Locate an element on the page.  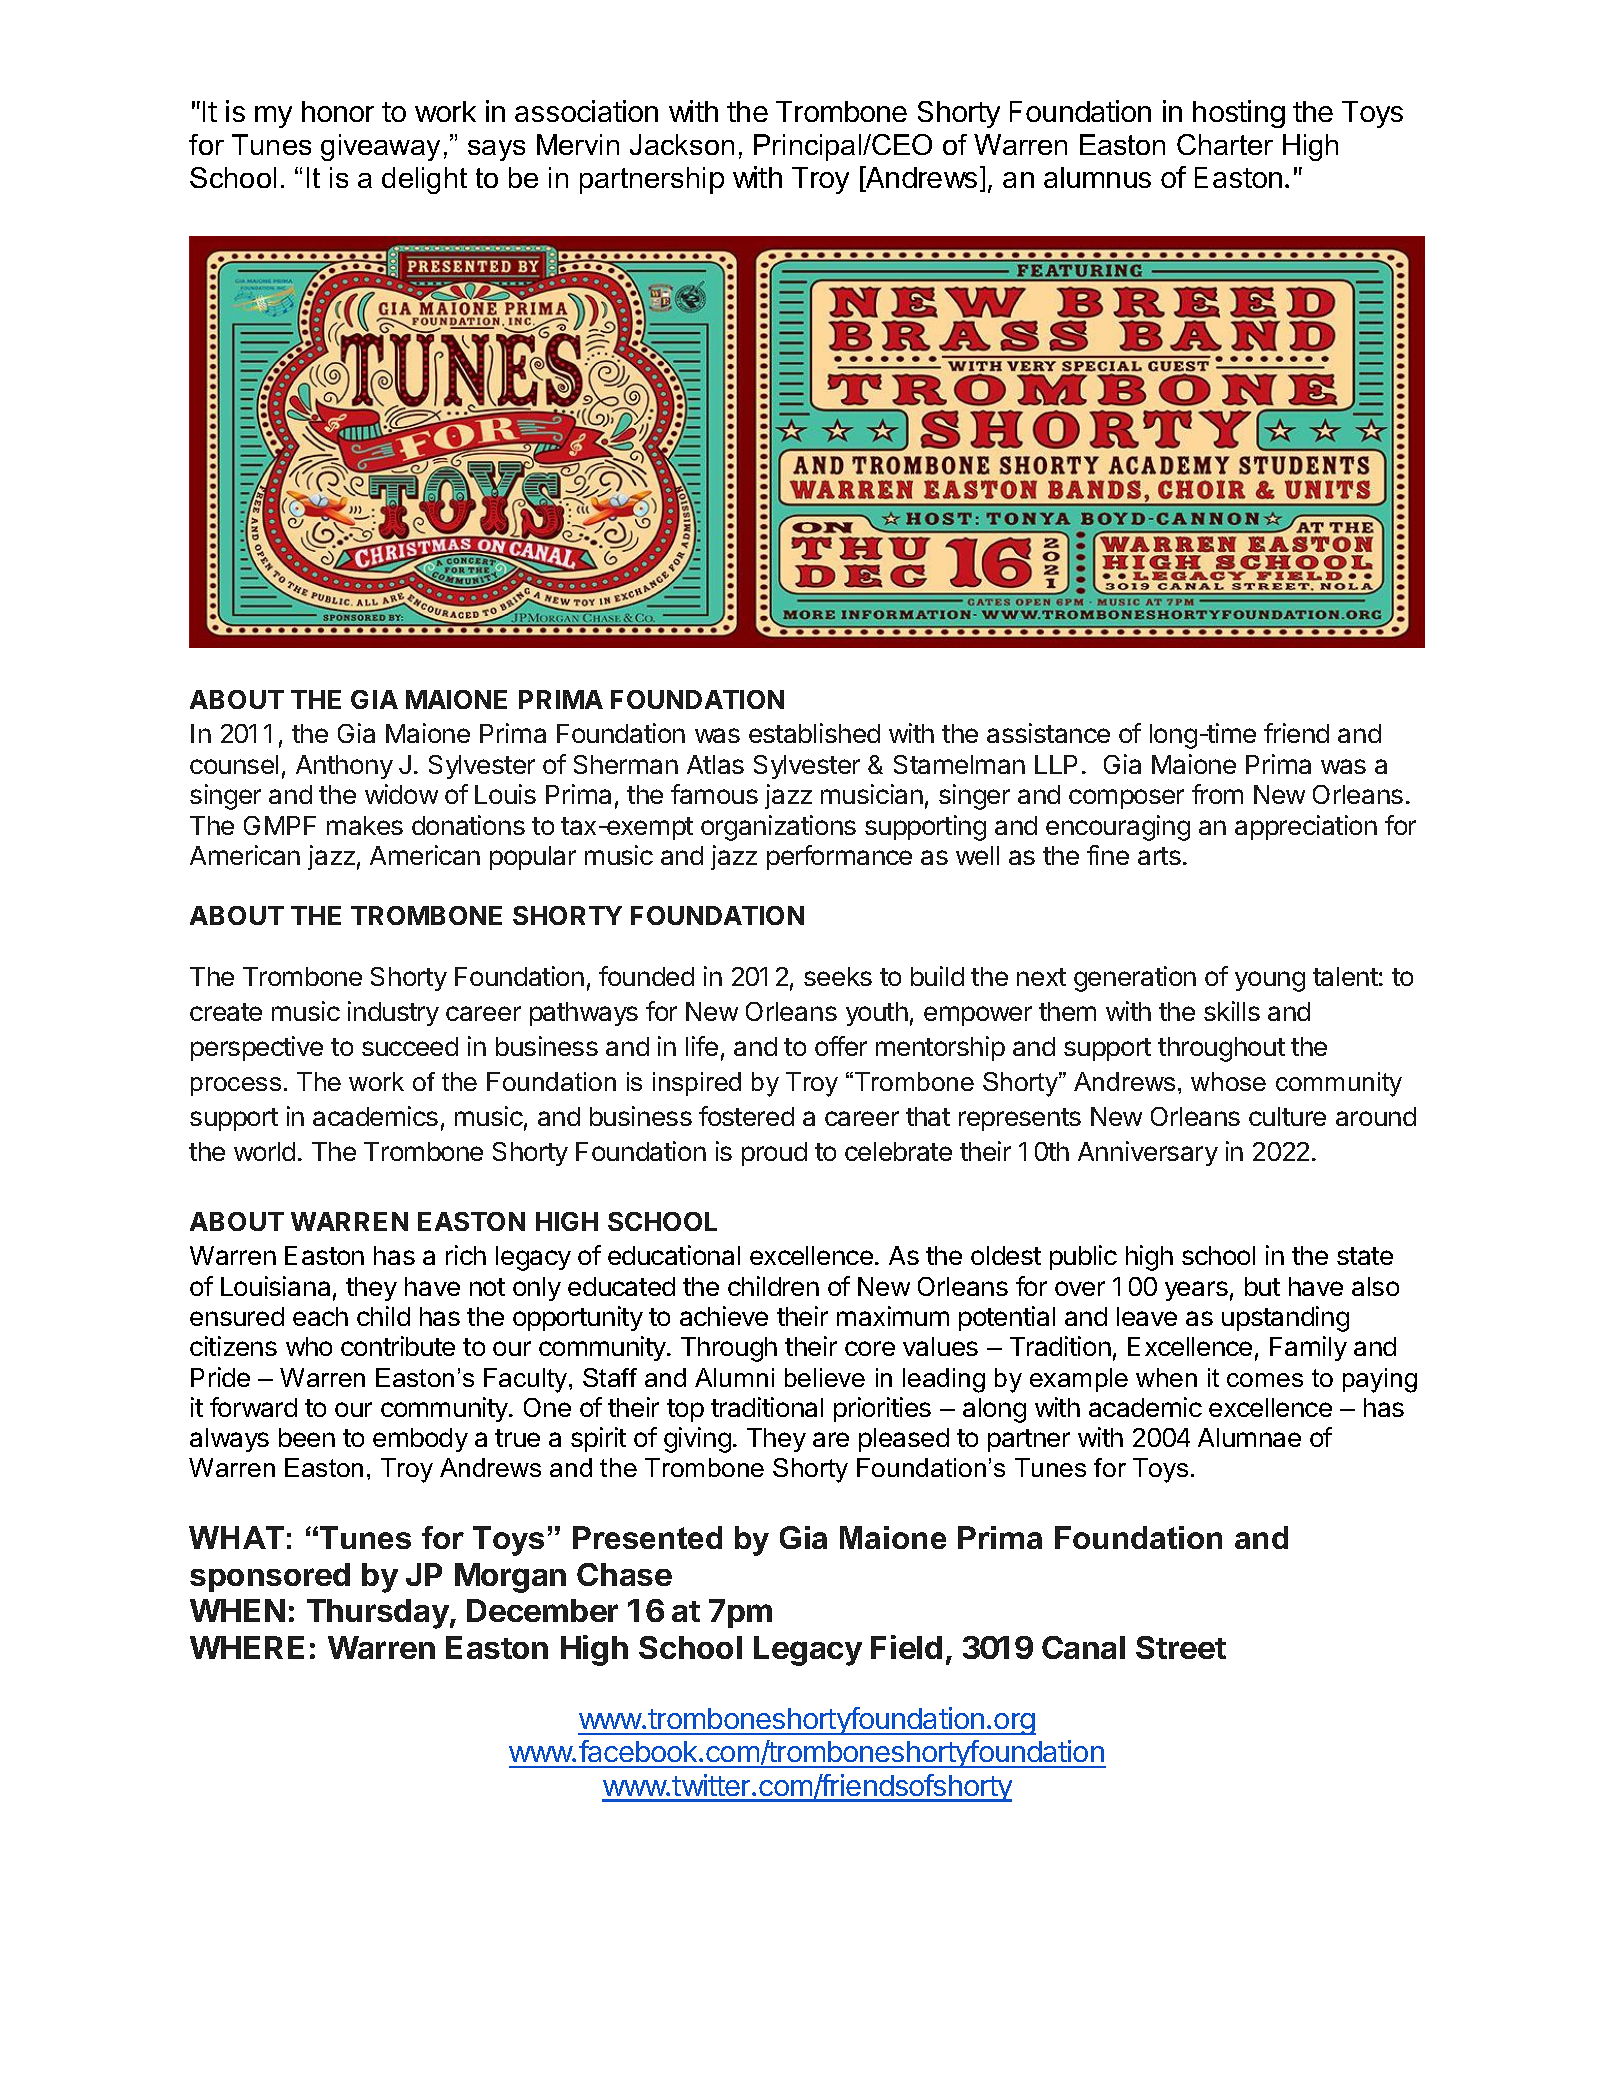
performance is located at coordinates (839, 857).
